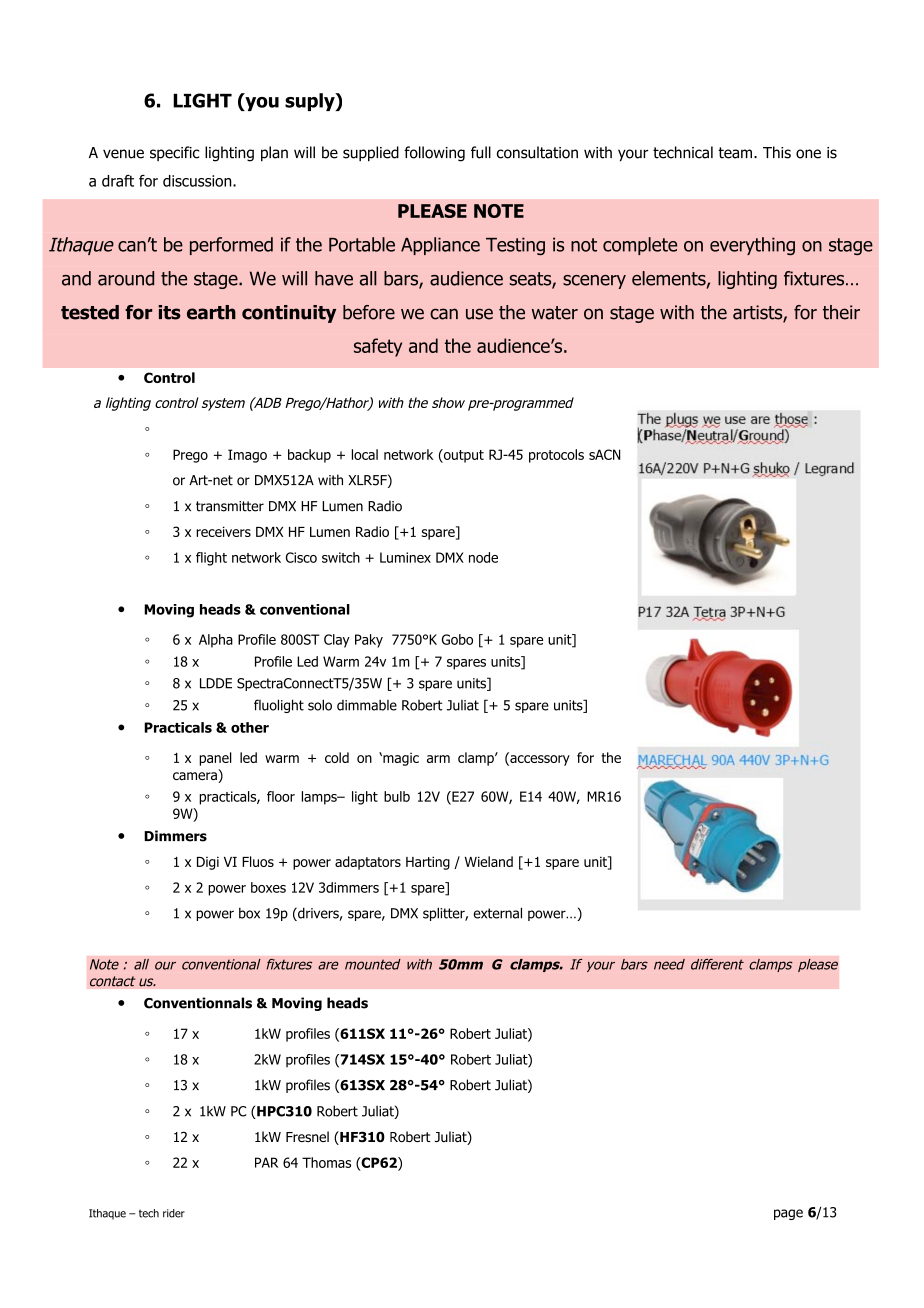 Image resolution: width=924 pixels, height=1308 pixels. I want to click on Wieland, so click(489, 861).
